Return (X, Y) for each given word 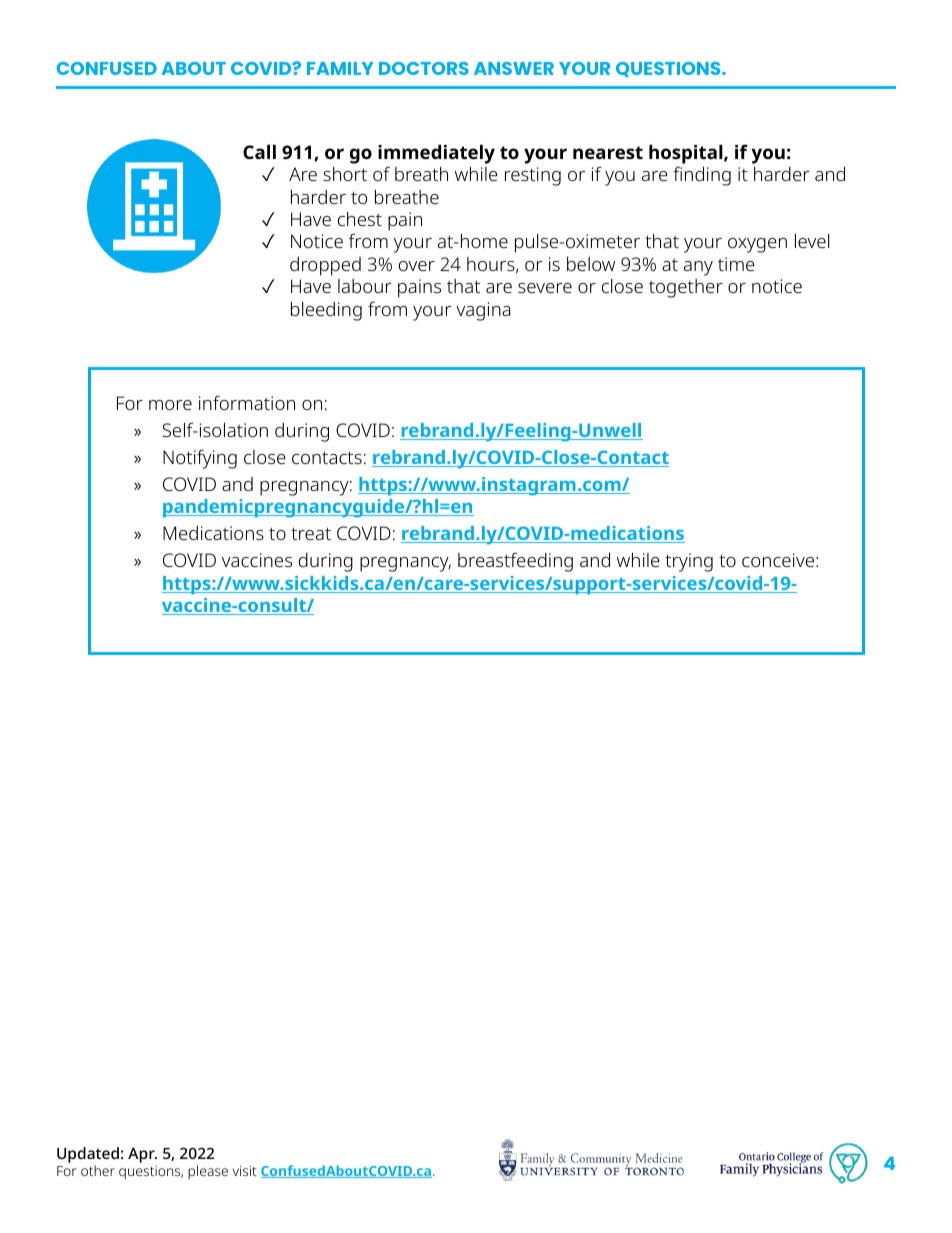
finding (702, 176)
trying (689, 562)
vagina (483, 311)
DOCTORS (424, 68)
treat (311, 533)
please (208, 1172)
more (170, 405)
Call (259, 151)
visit (245, 1171)
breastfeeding (515, 562)
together (686, 288)
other (98, 1170)
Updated (88, 1156)
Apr (142, 1155)
